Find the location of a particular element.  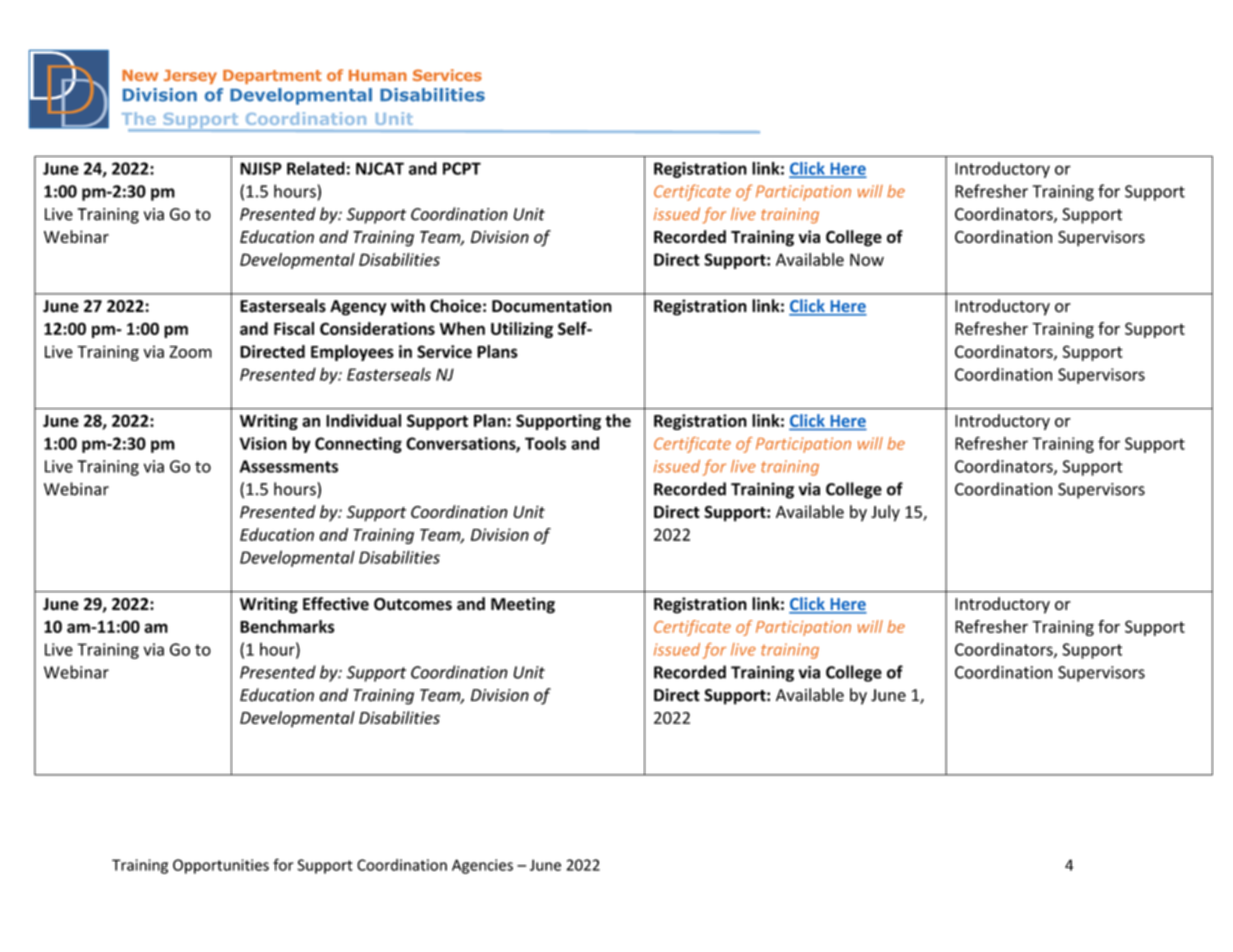

Agencies is located at coordinates (482, 866).
